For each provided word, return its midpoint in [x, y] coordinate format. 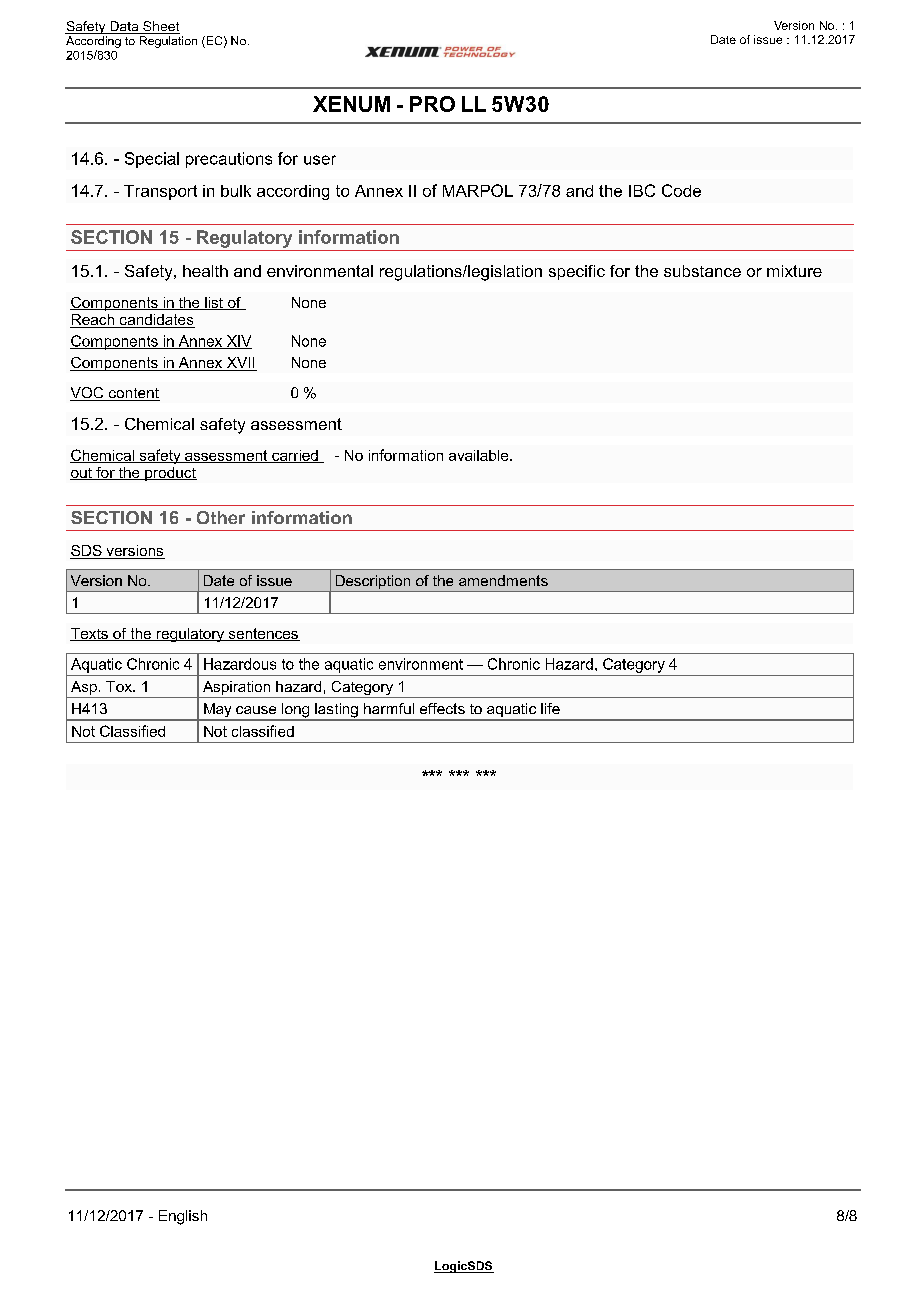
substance [702, 271]
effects [442, 708]
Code [681, 190]
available [480, 455]
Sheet [160, 27]
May [218, 711]
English [183, 1217]
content [133, 394]
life [550, 708]
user [320, 160]
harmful [389, 708]
